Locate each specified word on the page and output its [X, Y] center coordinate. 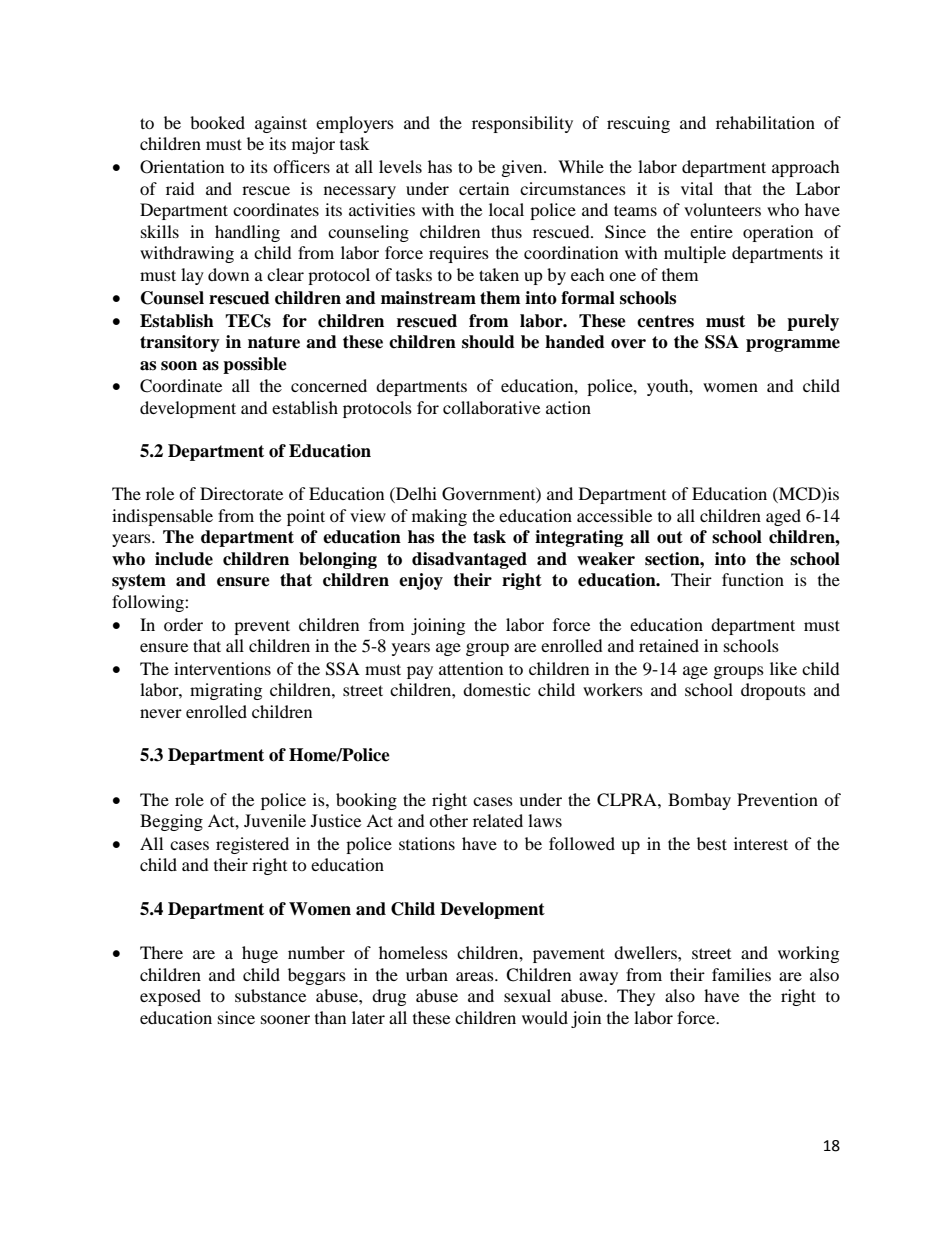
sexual [527, 995]
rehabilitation [765, 122]
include [184, 559]
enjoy [421, 581]
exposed [170, 997]
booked [217, 122]
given [523, 168]
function [753, 579]
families [741, 974]
